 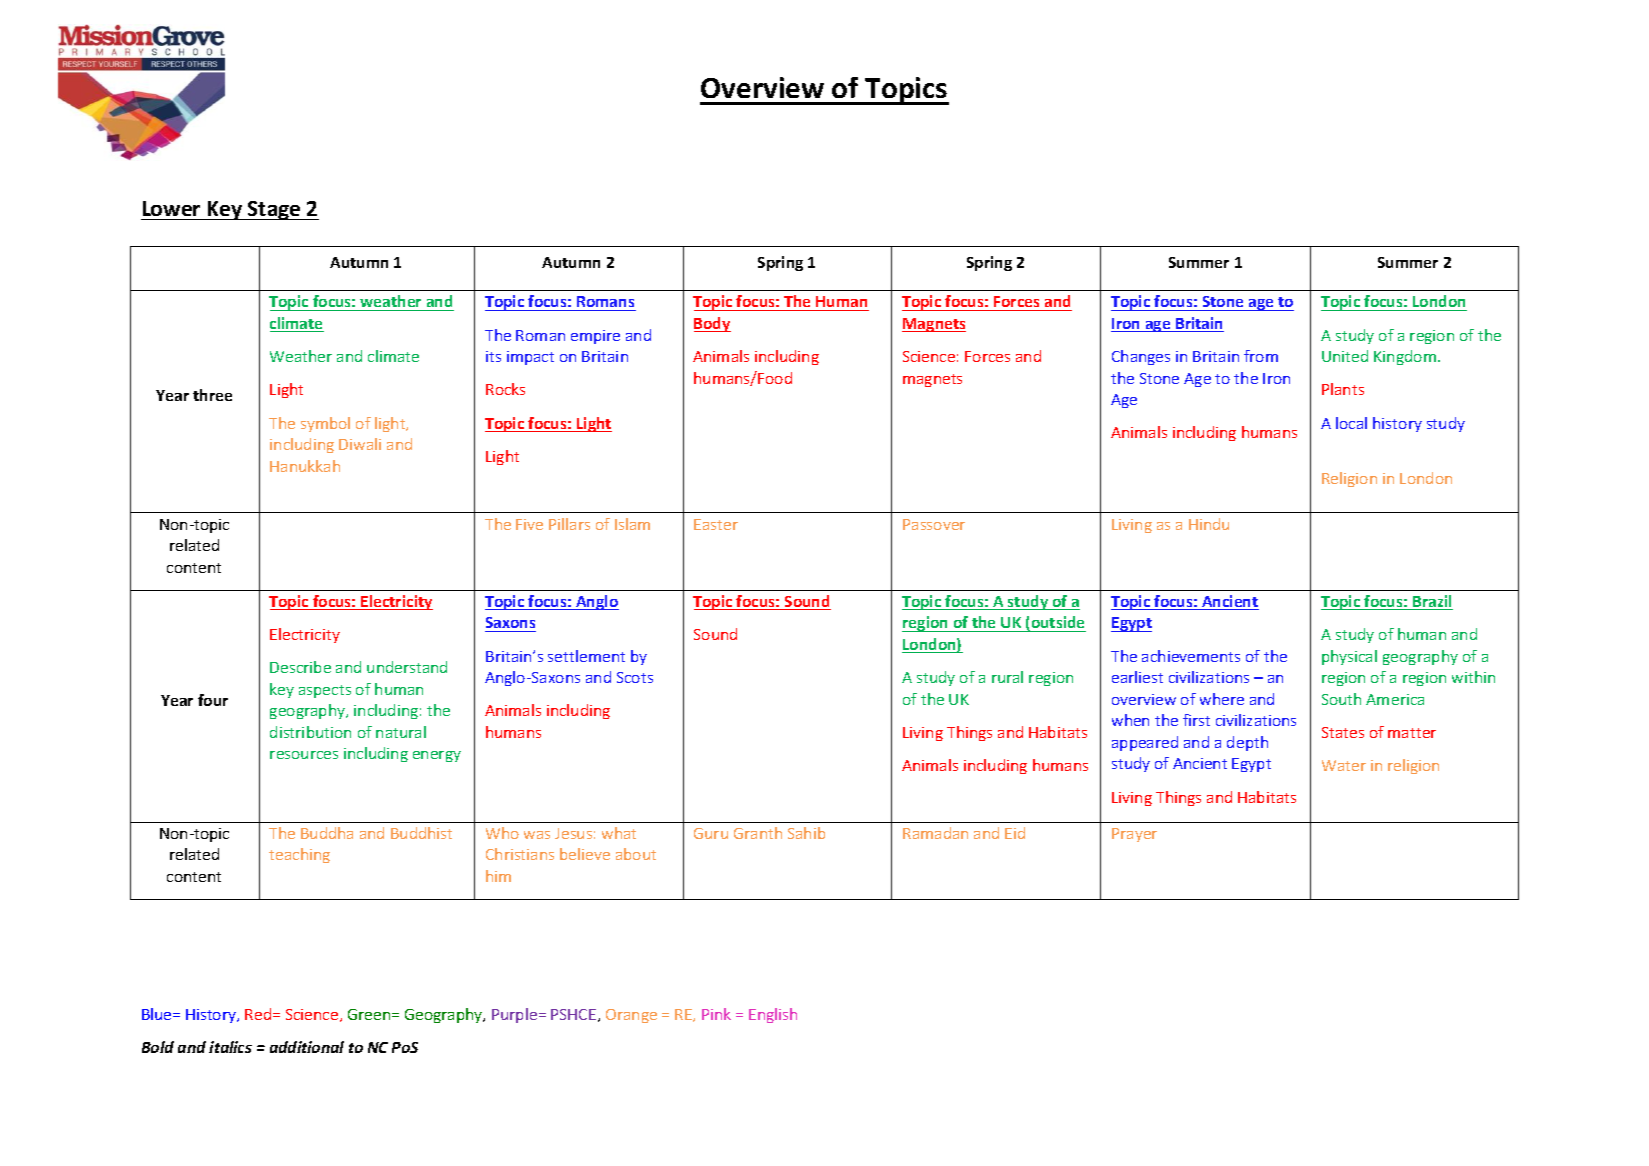 What do you see at coordinates (274, 210) in the screenshot?
I see `Stage` at bounding box center [274, 210].
